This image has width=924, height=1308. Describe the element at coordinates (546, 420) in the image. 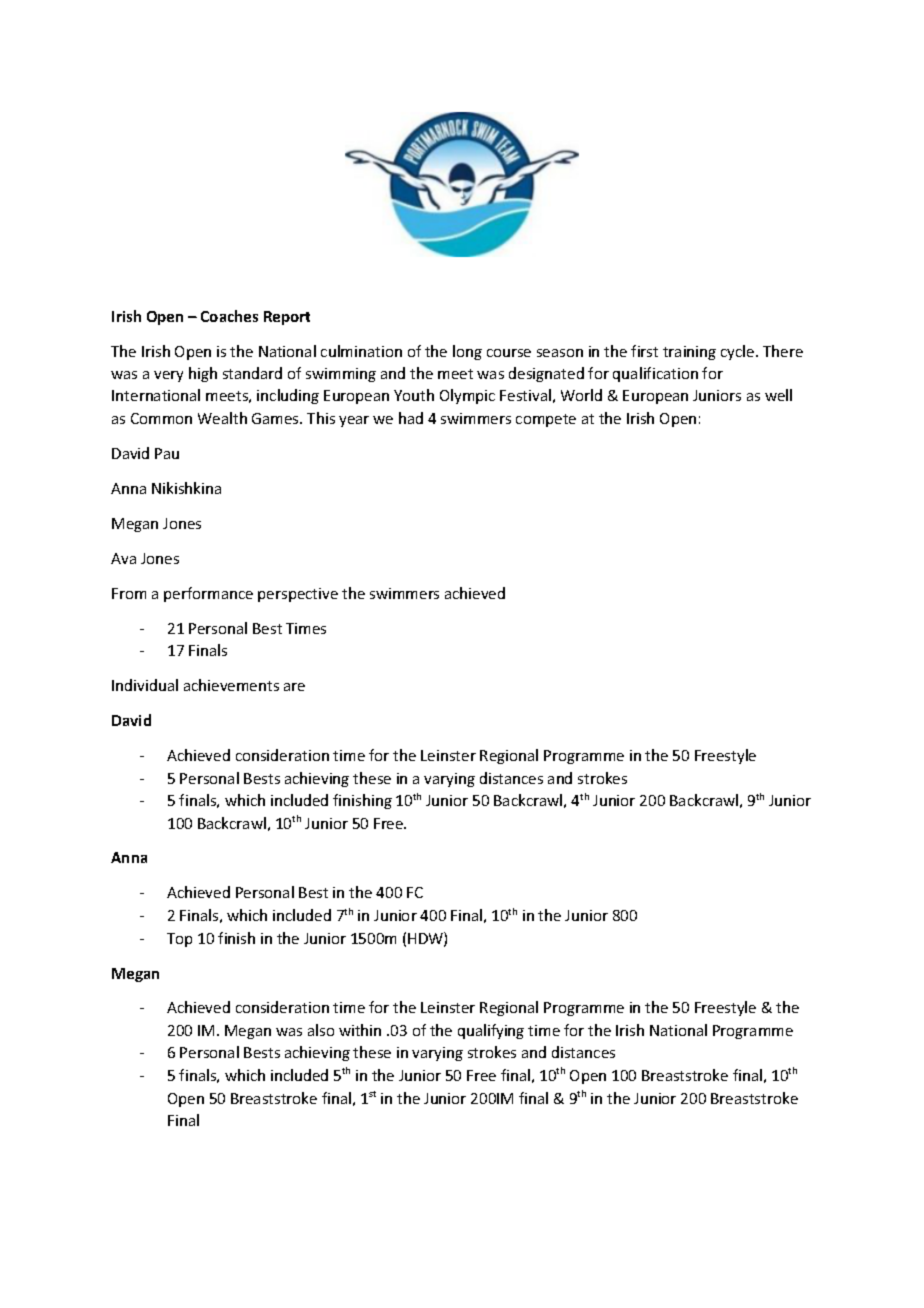

I see `compete` at that location.
